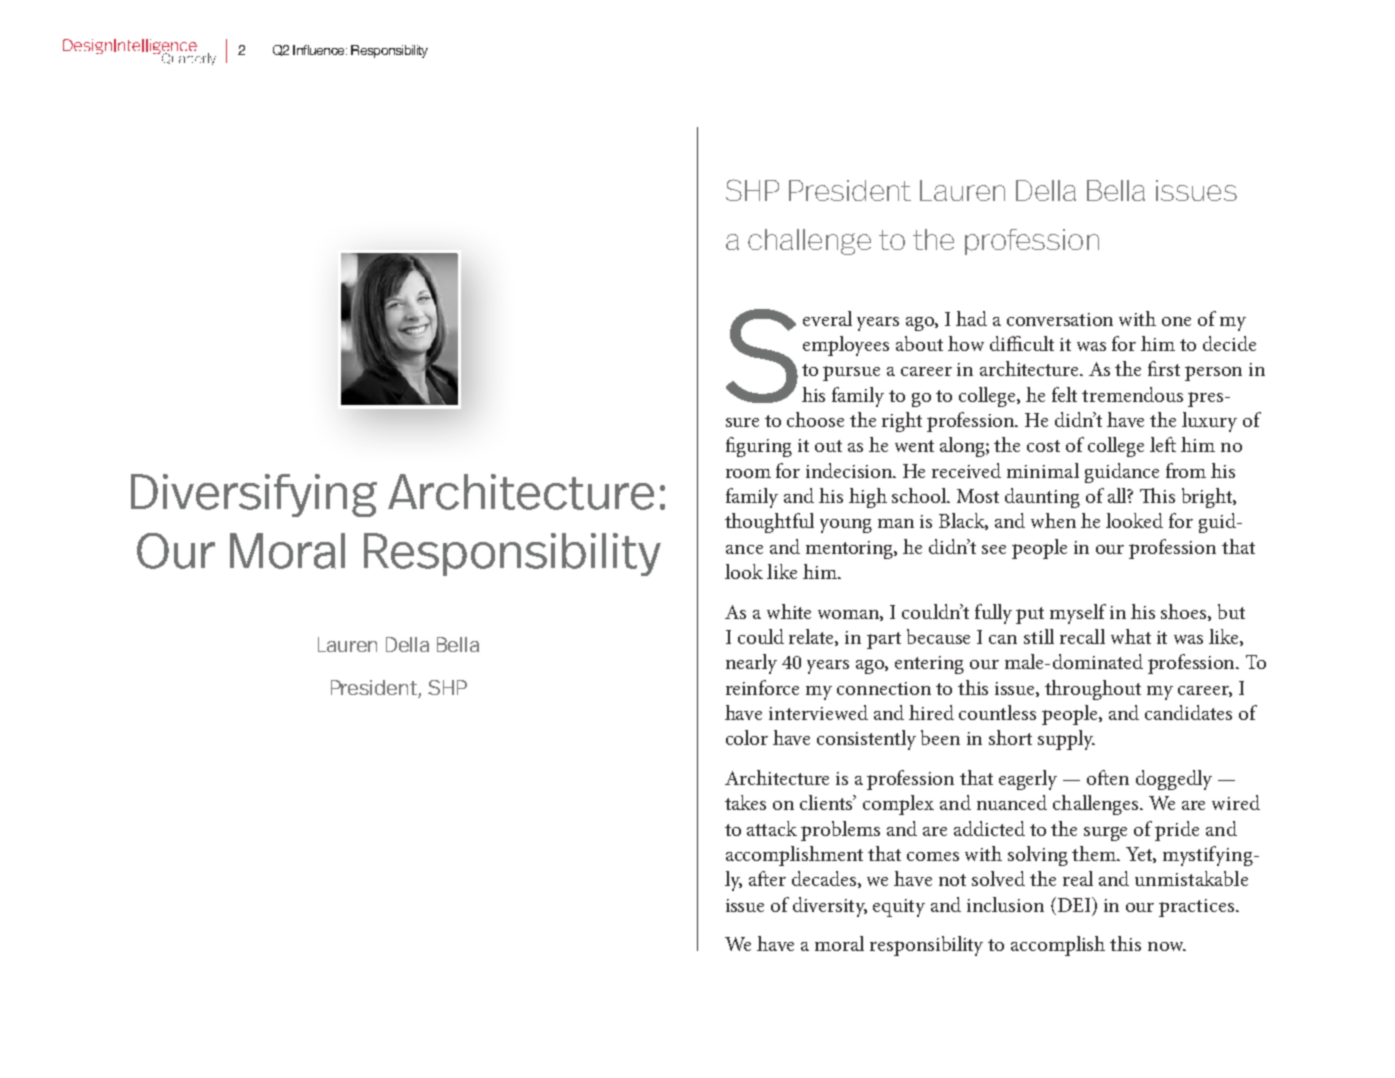  I want to click on employees, so click(846, 346).
